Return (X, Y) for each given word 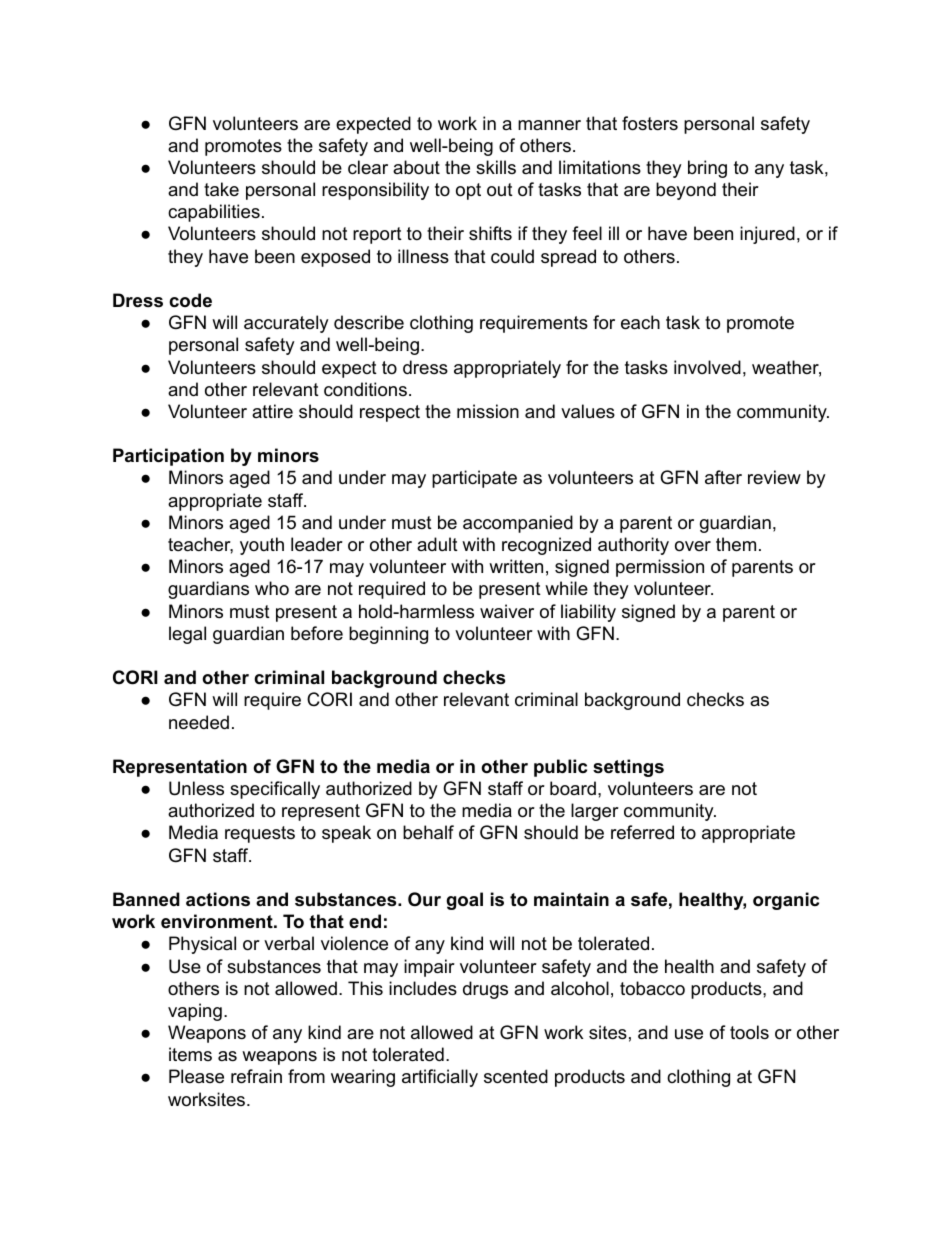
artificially (440, 1078)
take (221, 189)
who (272, 588)
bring (707, 169)
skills (496, 167)
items (190, 1054)
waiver (507, 611)
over (693, 546)
